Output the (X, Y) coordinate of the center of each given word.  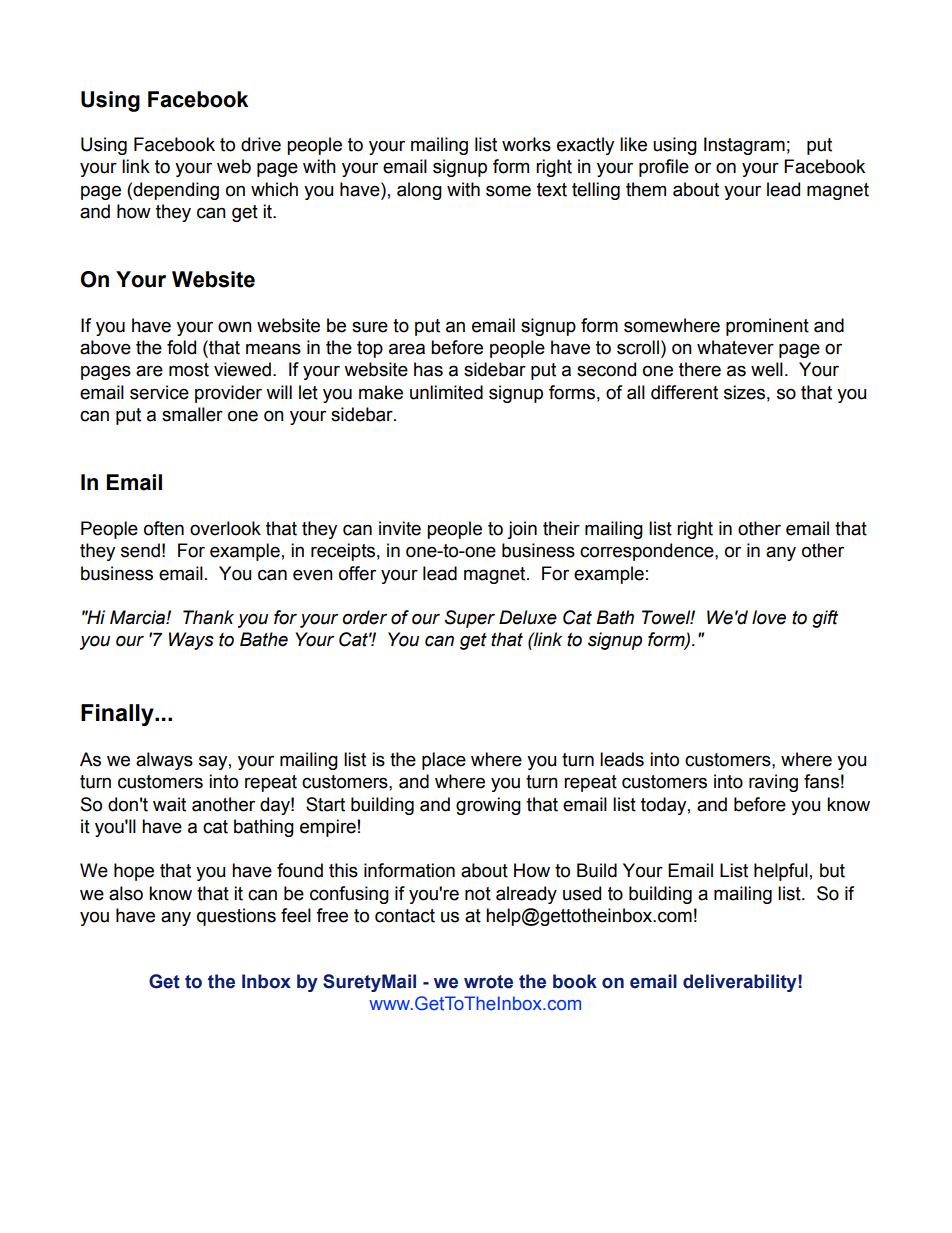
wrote (488, 982)
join (522, 530)
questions (236, 917)
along (419, 191)
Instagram (744, 146)
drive (261, 144)
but (832, 870)
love (769, 617)
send (140, 550)
